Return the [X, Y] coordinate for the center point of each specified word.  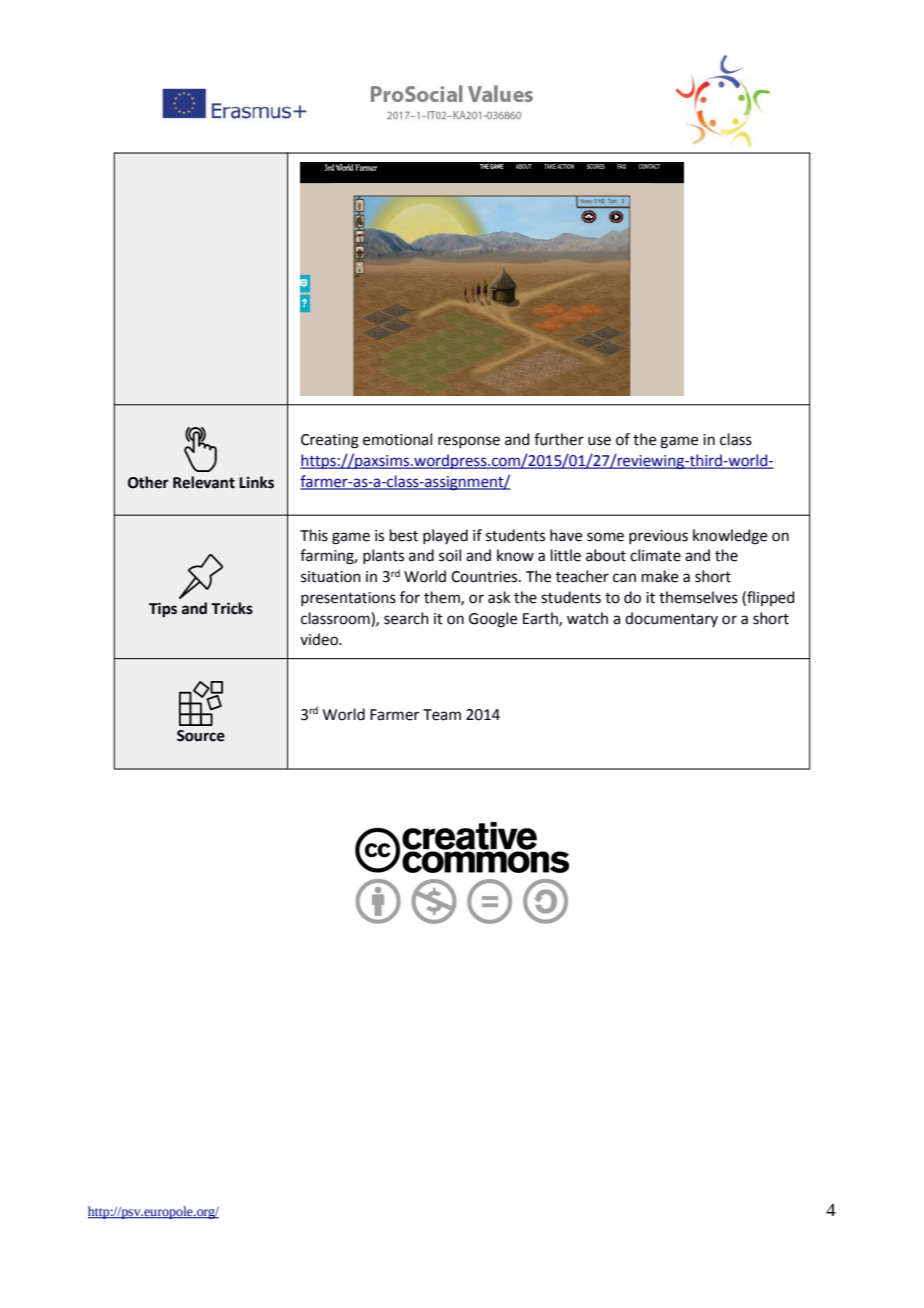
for [410, 597]
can [624, 578]
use [599, 441]
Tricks [232, 608]
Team [442, 715]
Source [201, 736]
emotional [397, 439]
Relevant [204, 482]
